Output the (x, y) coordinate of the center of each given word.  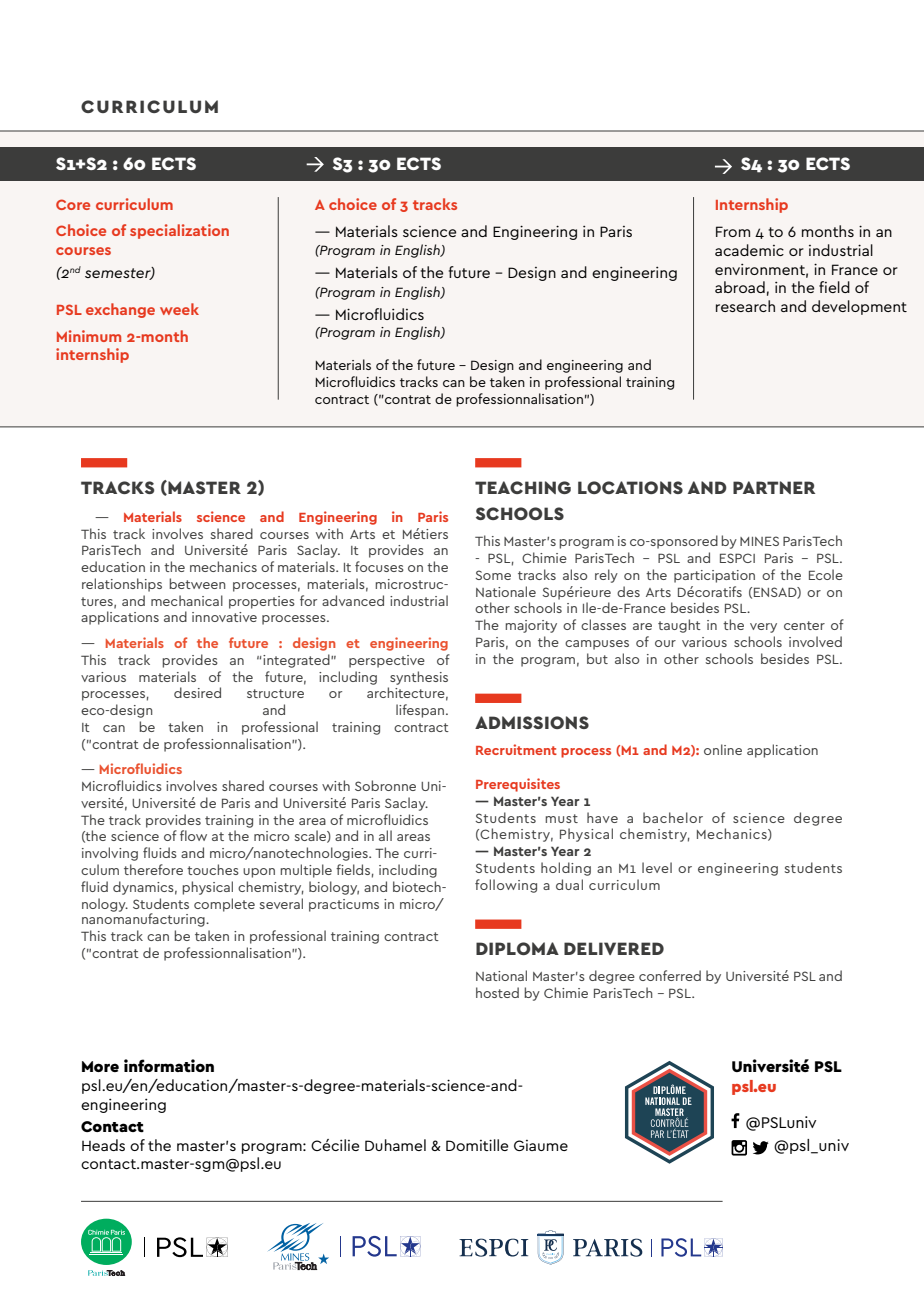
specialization (179, 231)
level (657, 867)
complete (224, 905)
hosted (497, 992)
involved (815, 641)
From (733, 231)
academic (749, 250)
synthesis (419, 678)
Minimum (89, 336)
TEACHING (523, 487)
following (506, 886)
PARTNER (774, 487)
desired (197, 692)
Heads (103, 1145)
